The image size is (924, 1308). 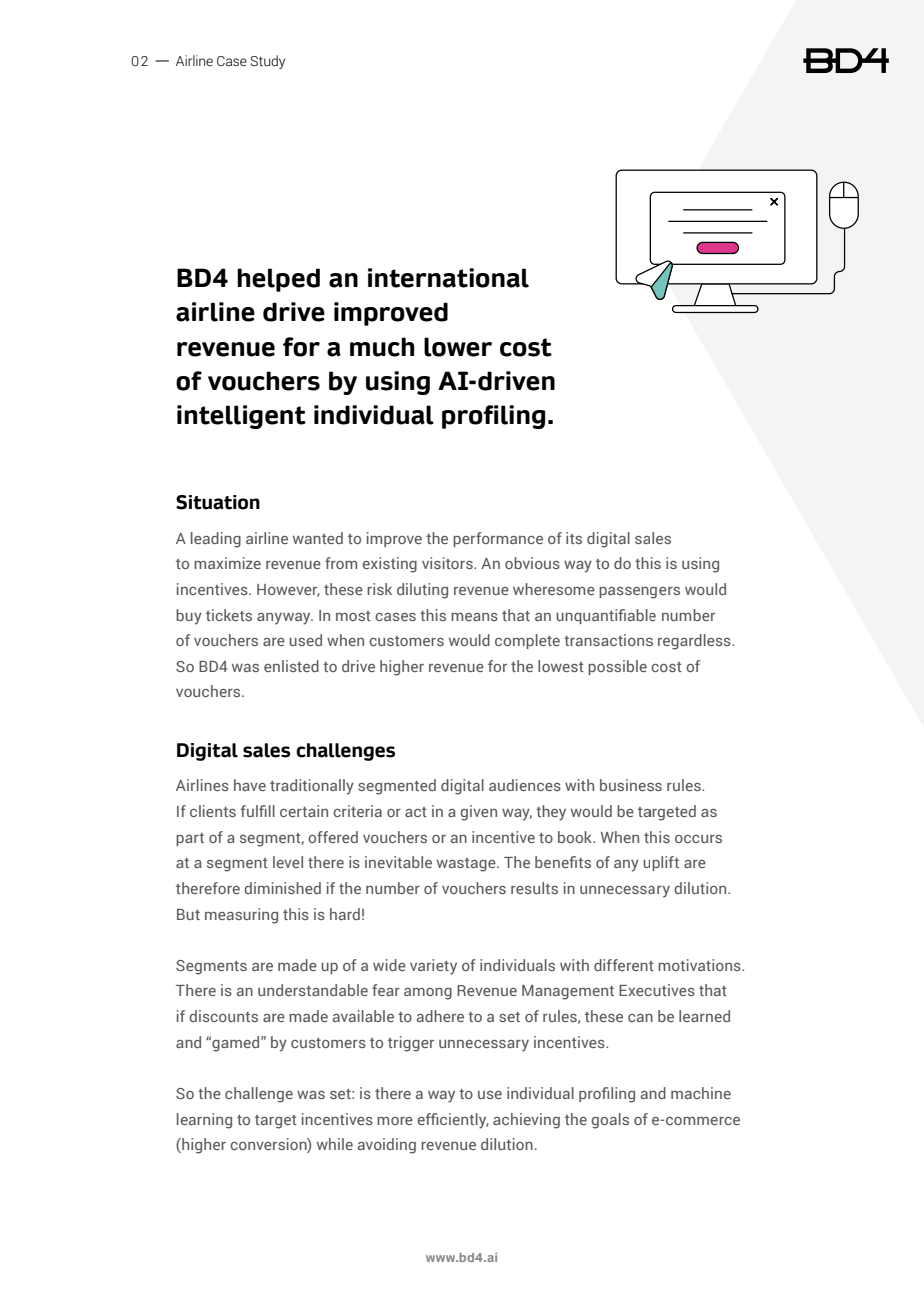 What do you see at coordinates (610, 1121) in the screenshot?
I see `goals` at bounding box center [610, 1121].
